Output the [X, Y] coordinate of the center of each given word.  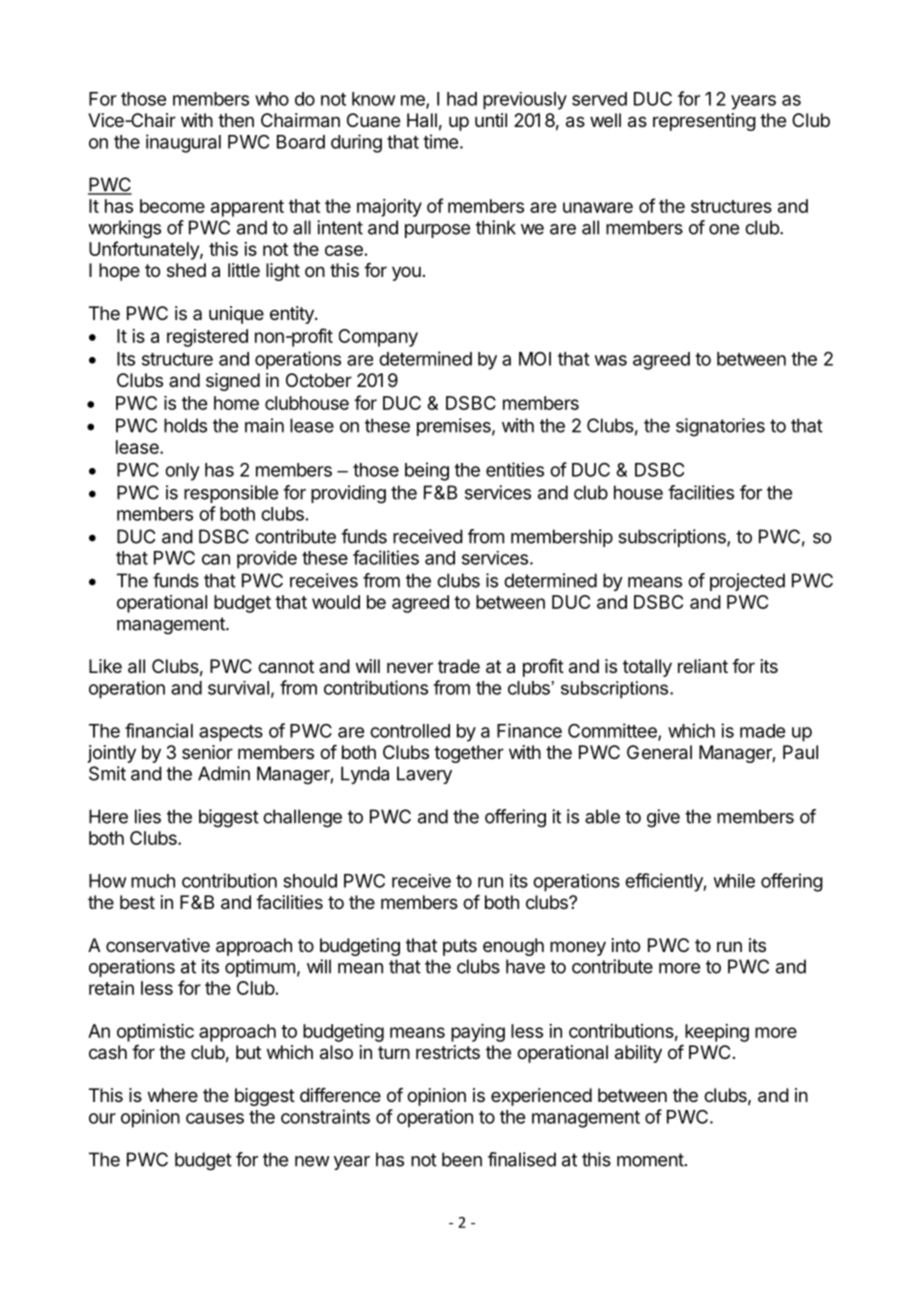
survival [238, 688]
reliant [703, 666]
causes [215, 1118]
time [440, 141]
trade [459, 666]
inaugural [183, 143]
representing [704, 122]
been [462, 1159]
